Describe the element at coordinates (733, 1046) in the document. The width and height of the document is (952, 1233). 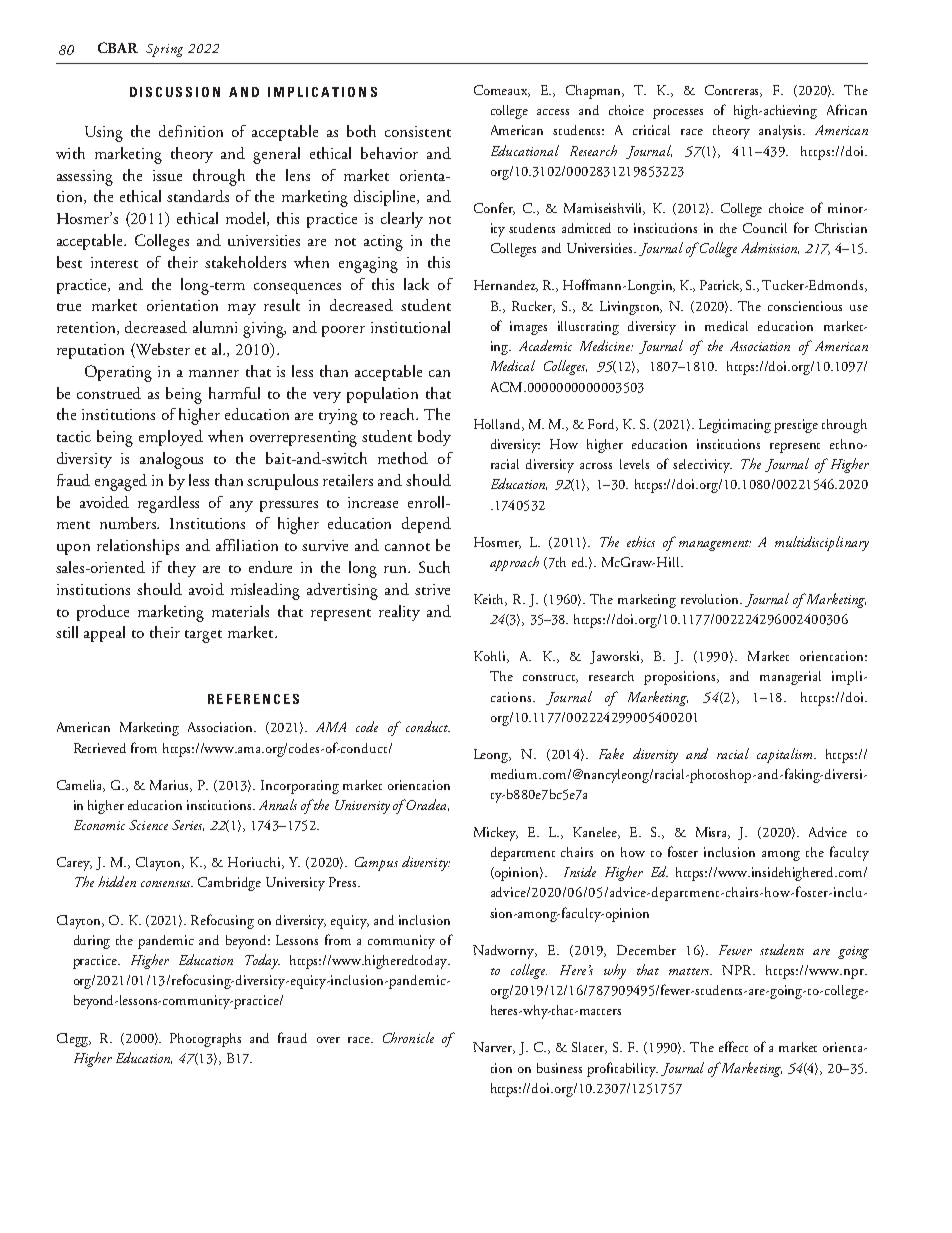
I see `effect` at that location.
